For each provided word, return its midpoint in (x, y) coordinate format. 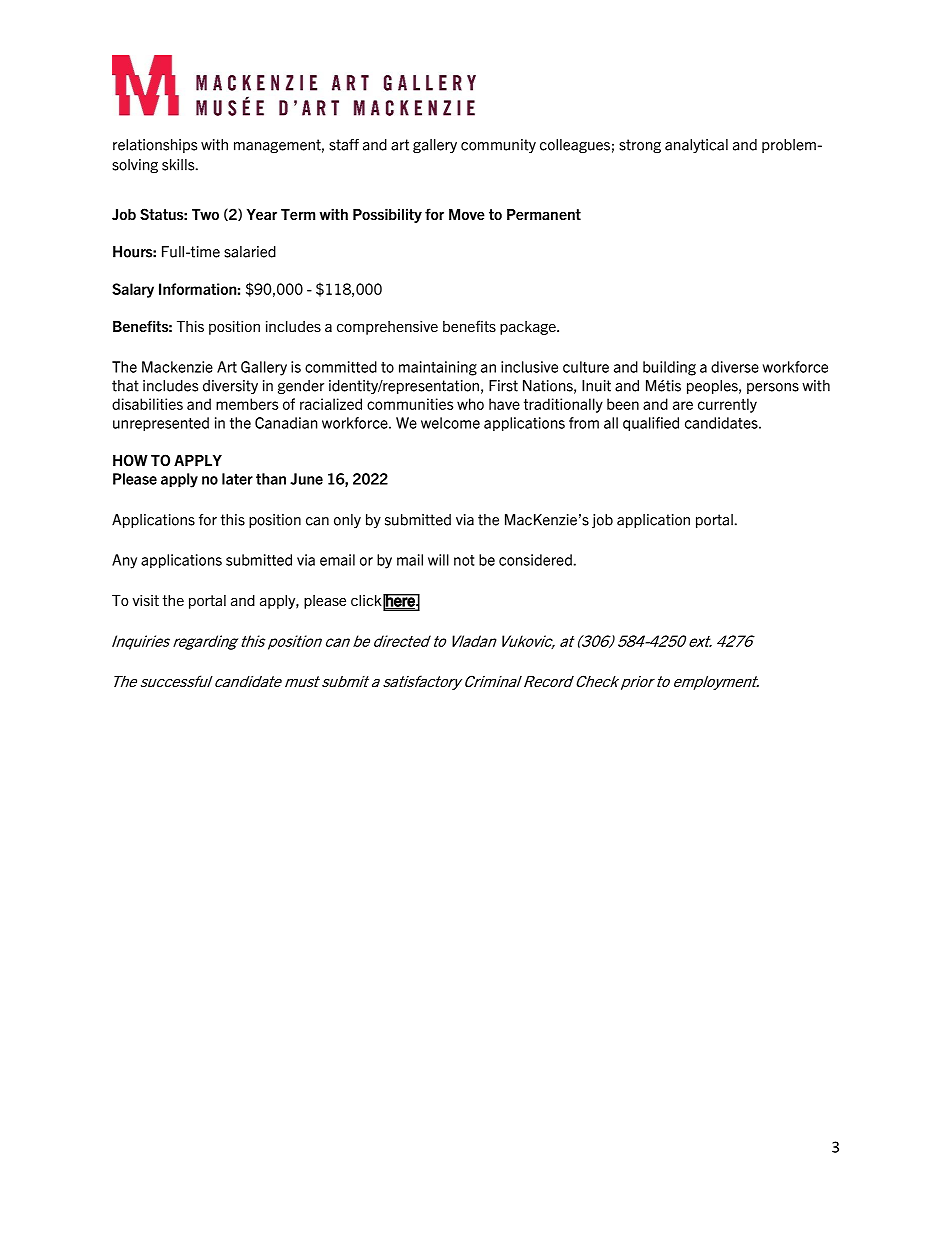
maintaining (438, 368)
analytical (696, 146)
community (498, 146)
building (669, 368)
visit (145, 600)
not (464, 560)
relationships (155, 146)
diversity (230, 387)
